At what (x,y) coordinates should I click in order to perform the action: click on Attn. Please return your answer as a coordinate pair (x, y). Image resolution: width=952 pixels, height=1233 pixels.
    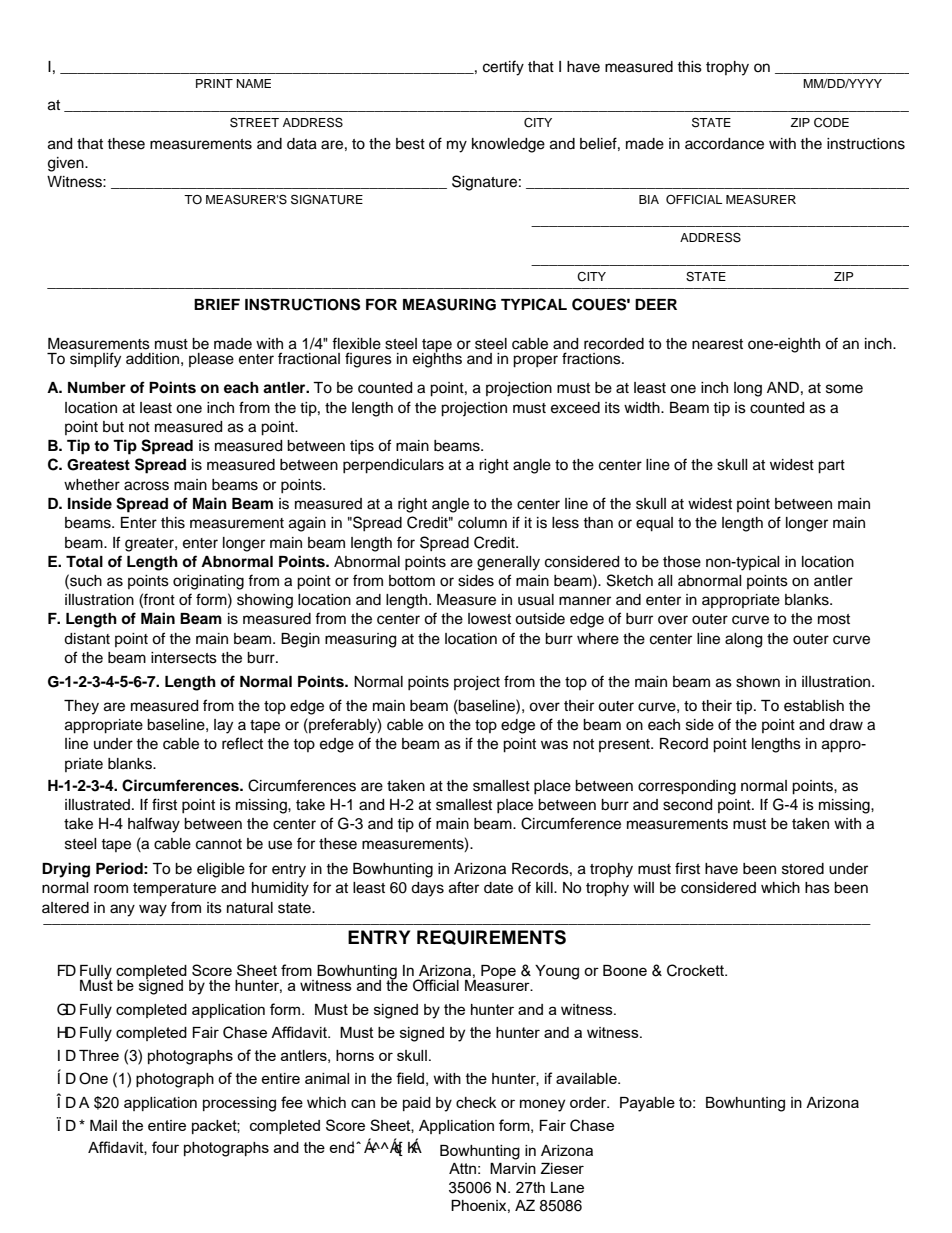
    Looking at the image, I should click on (462, 1168).
